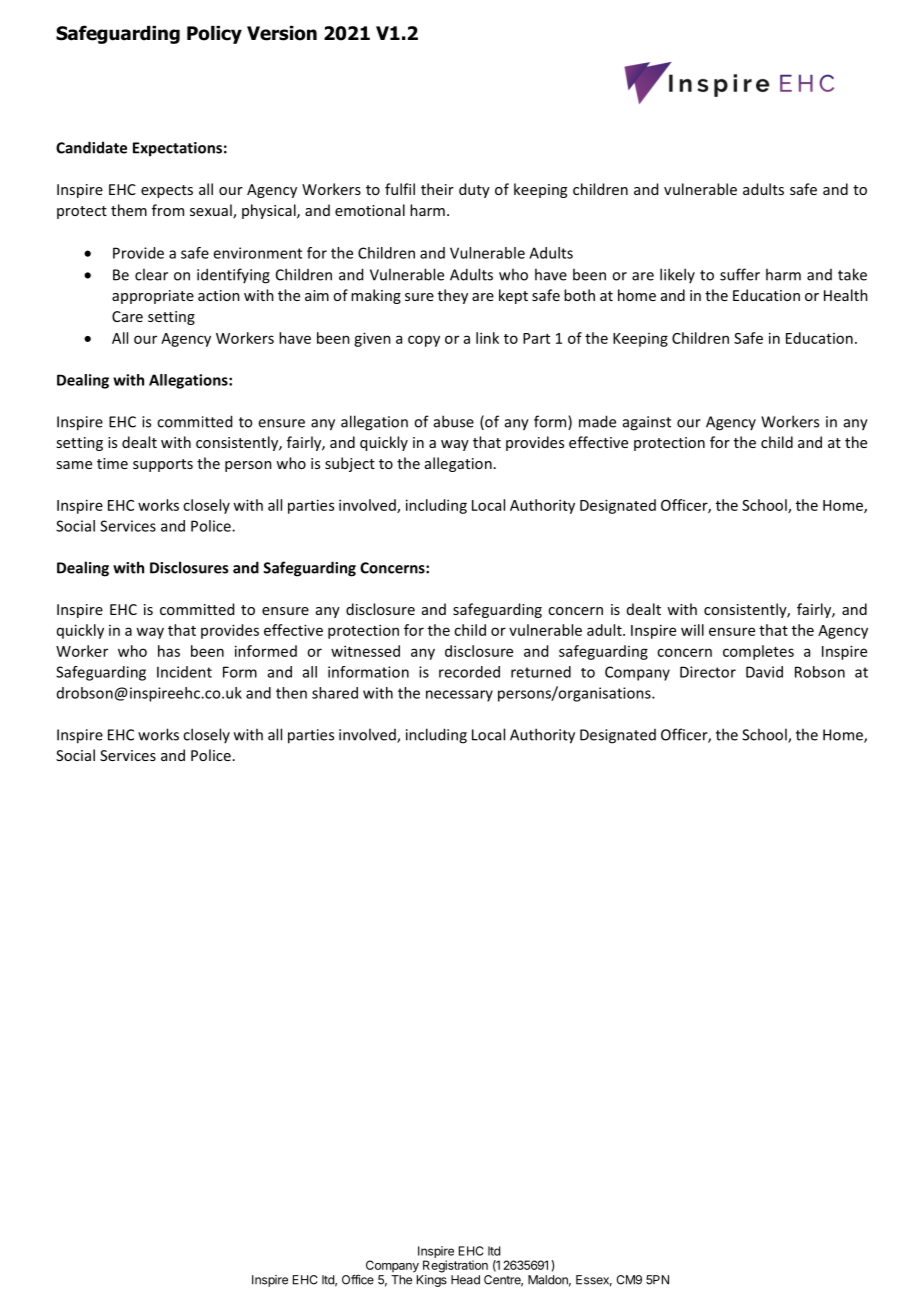  What do you see at coordinates (459, 696) in the screenshot?
I see `necessary` at bounding box center [459, 696].
